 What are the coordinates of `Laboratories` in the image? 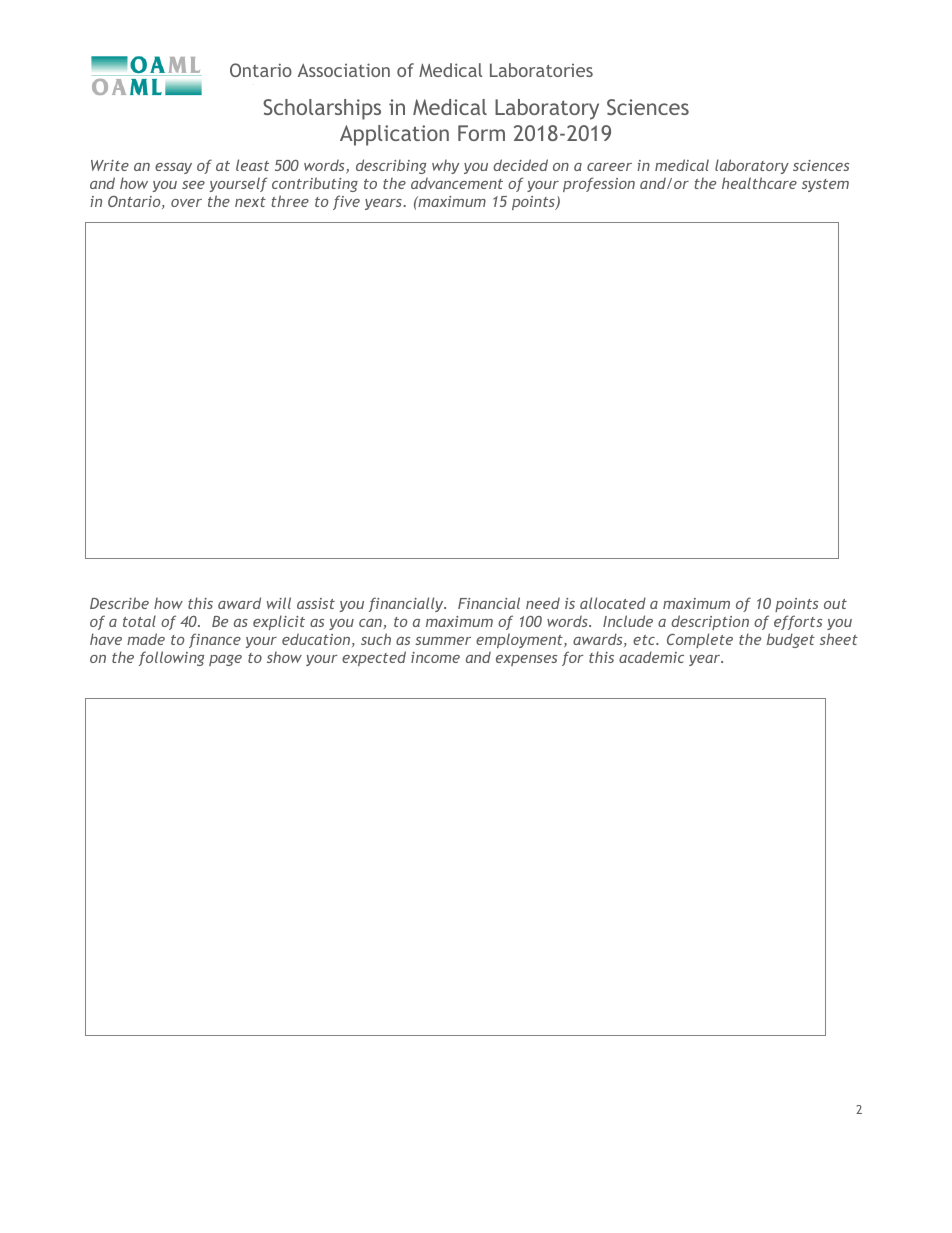 It's located at (541, 70).
